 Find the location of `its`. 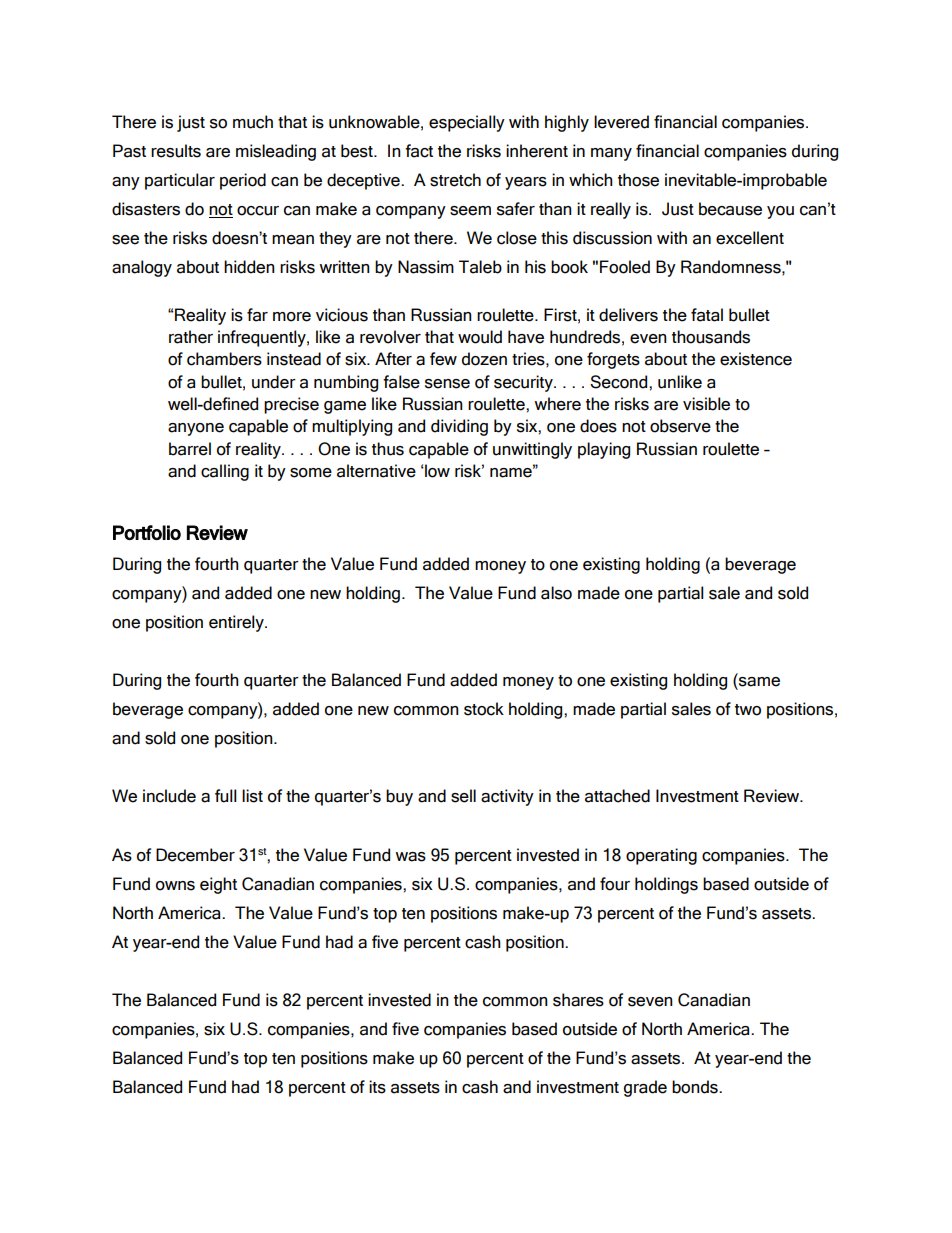

its is located at coordinates (377, 1087).
